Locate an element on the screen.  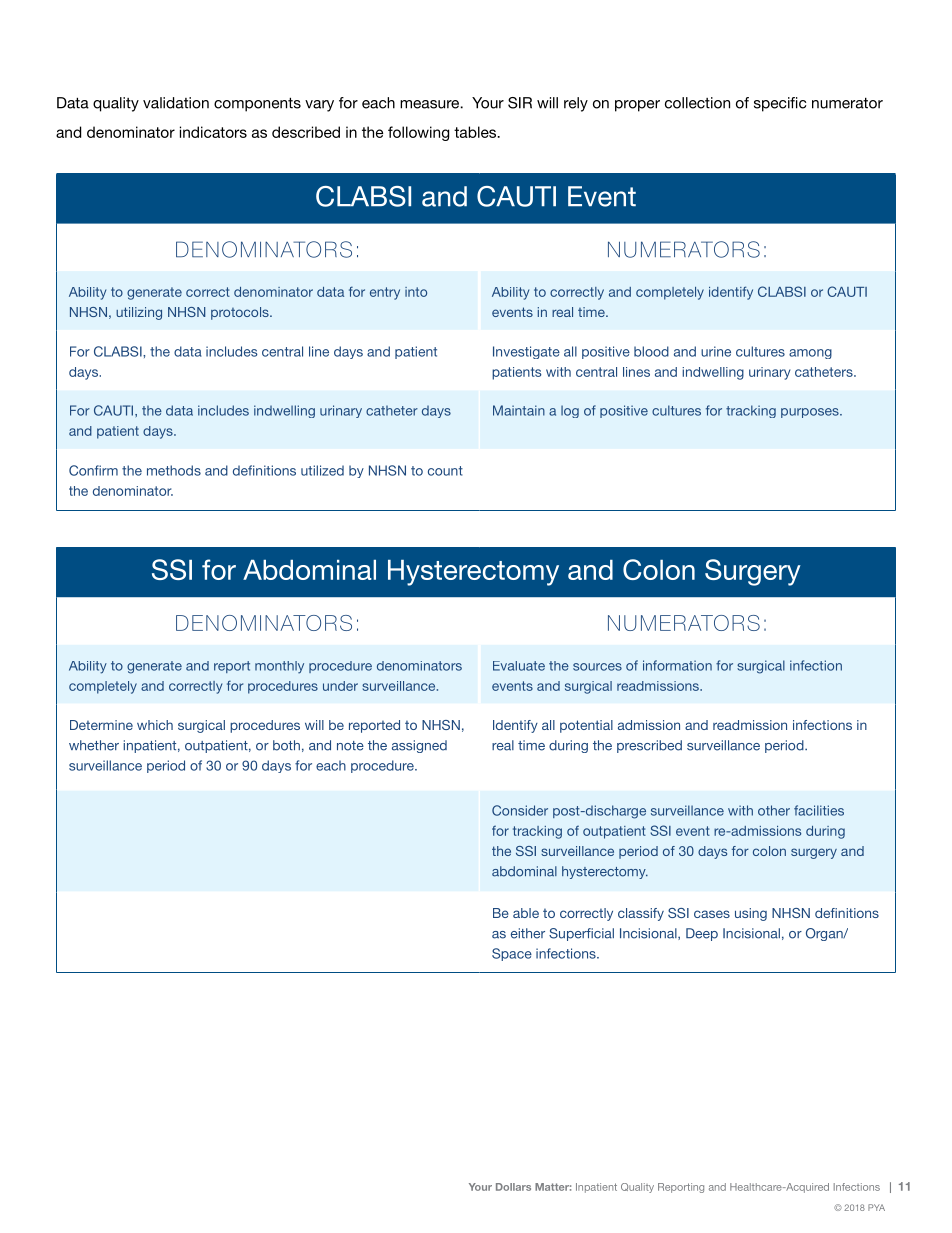
urine is located at coordinates (716, 351).
